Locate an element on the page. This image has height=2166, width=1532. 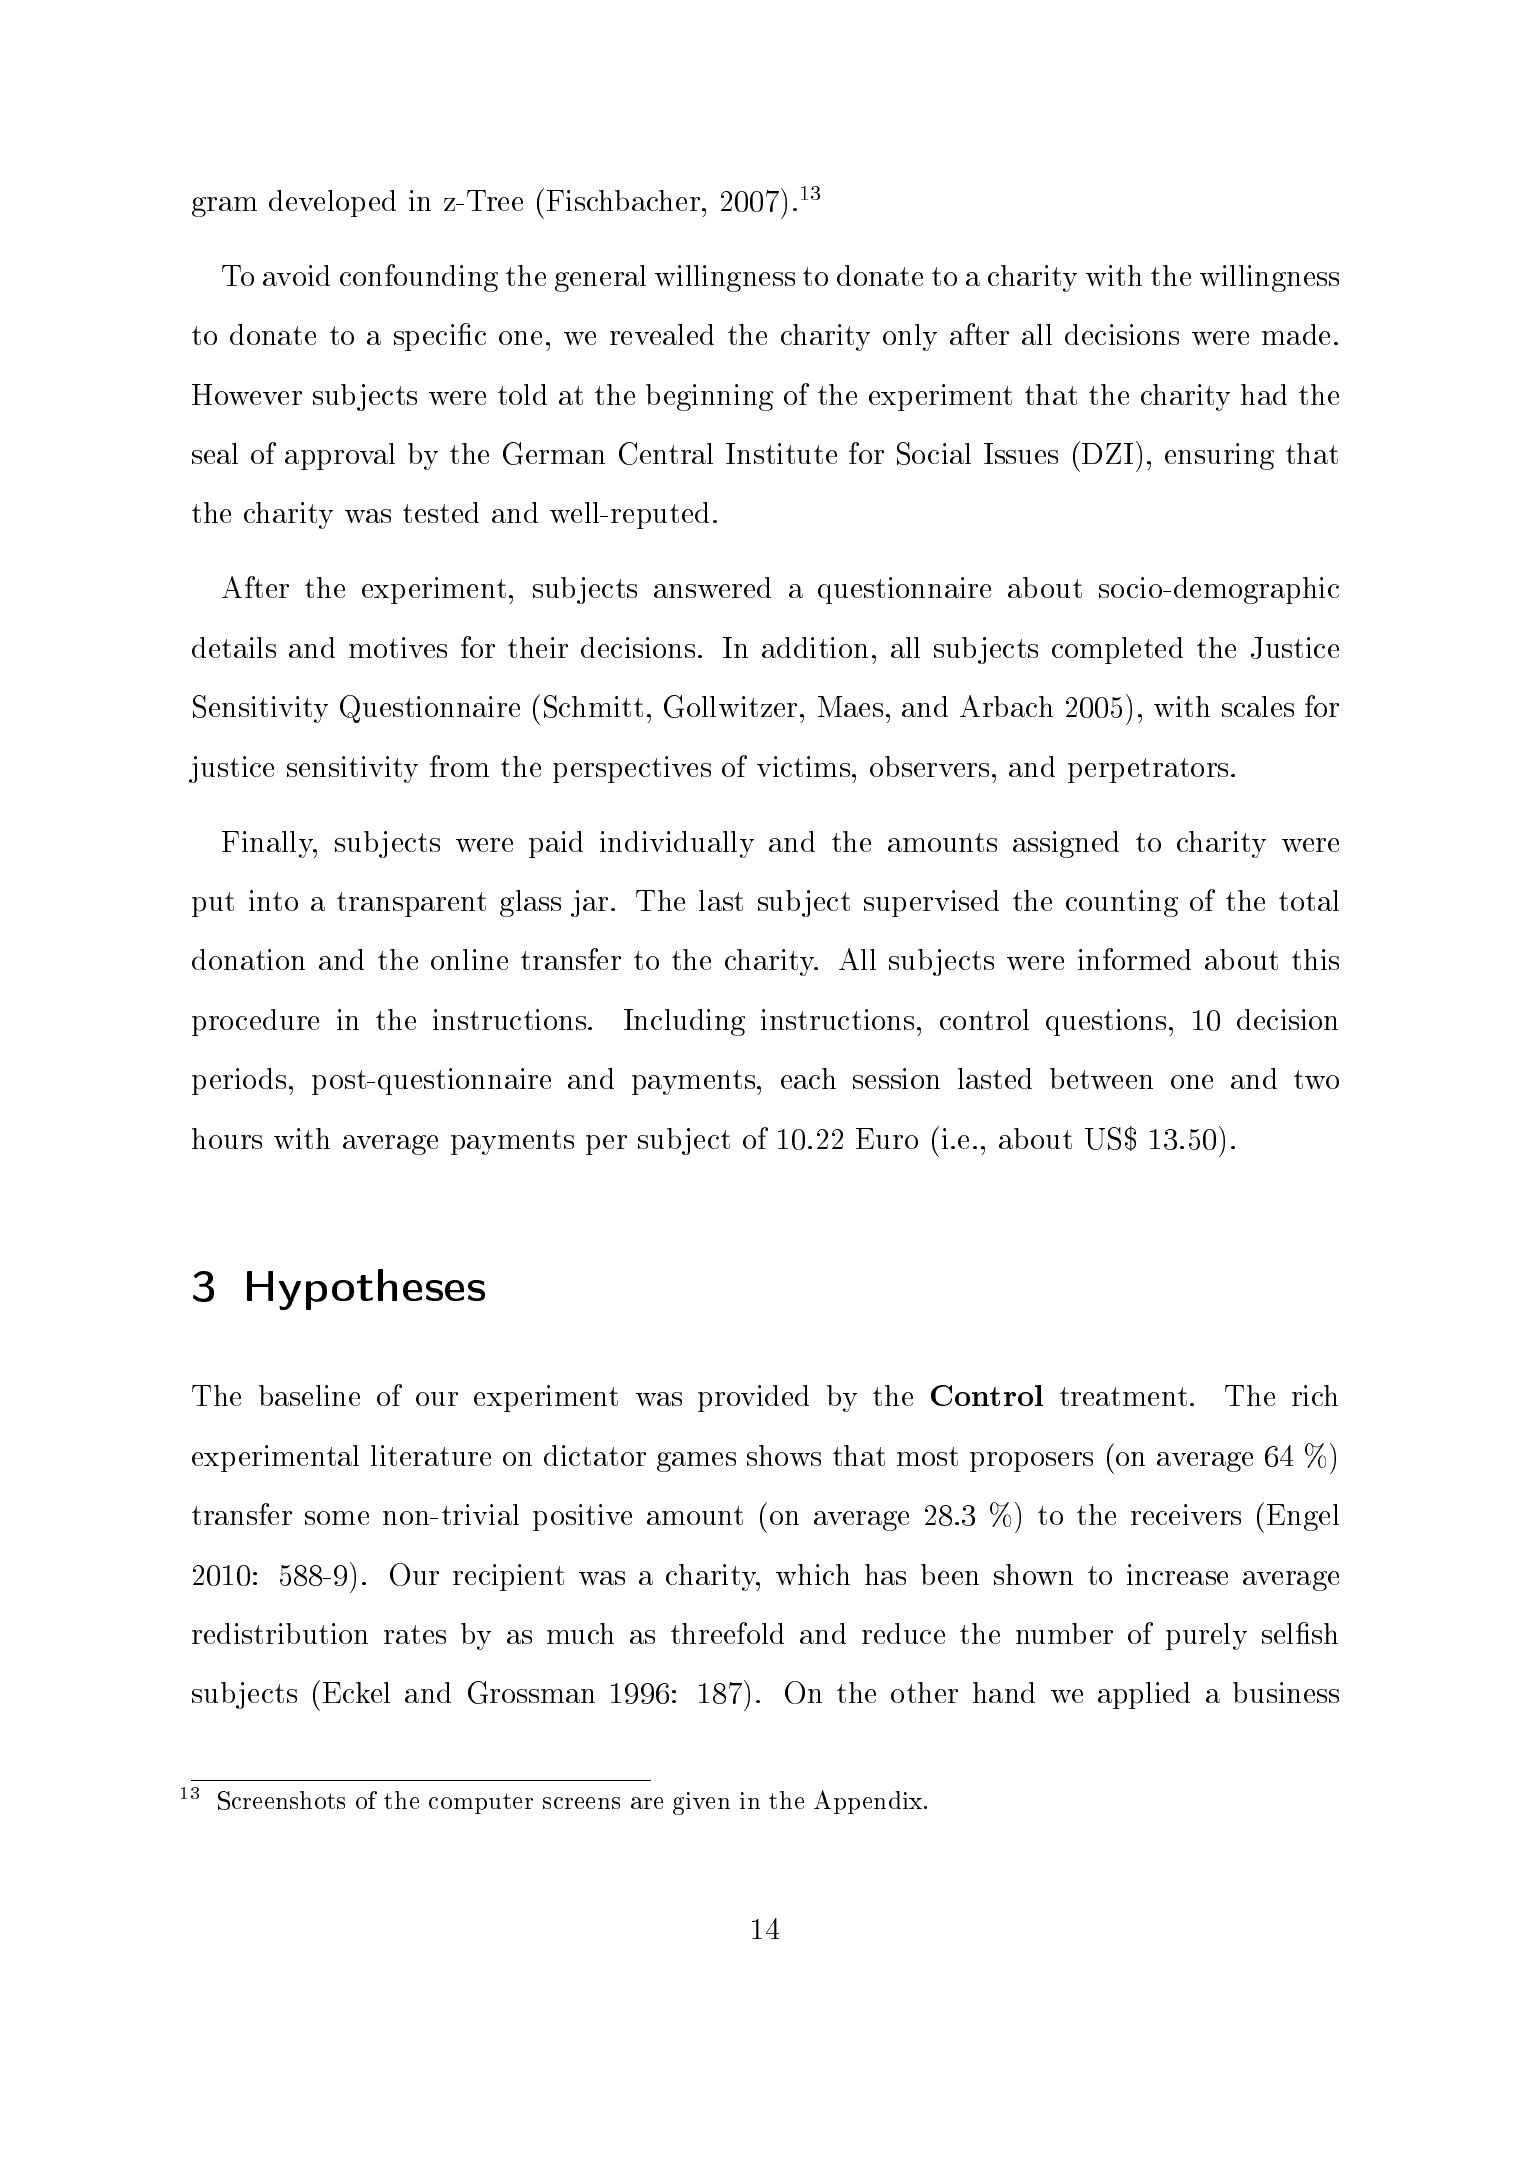
revealed is located at coordinates (662, 334).
